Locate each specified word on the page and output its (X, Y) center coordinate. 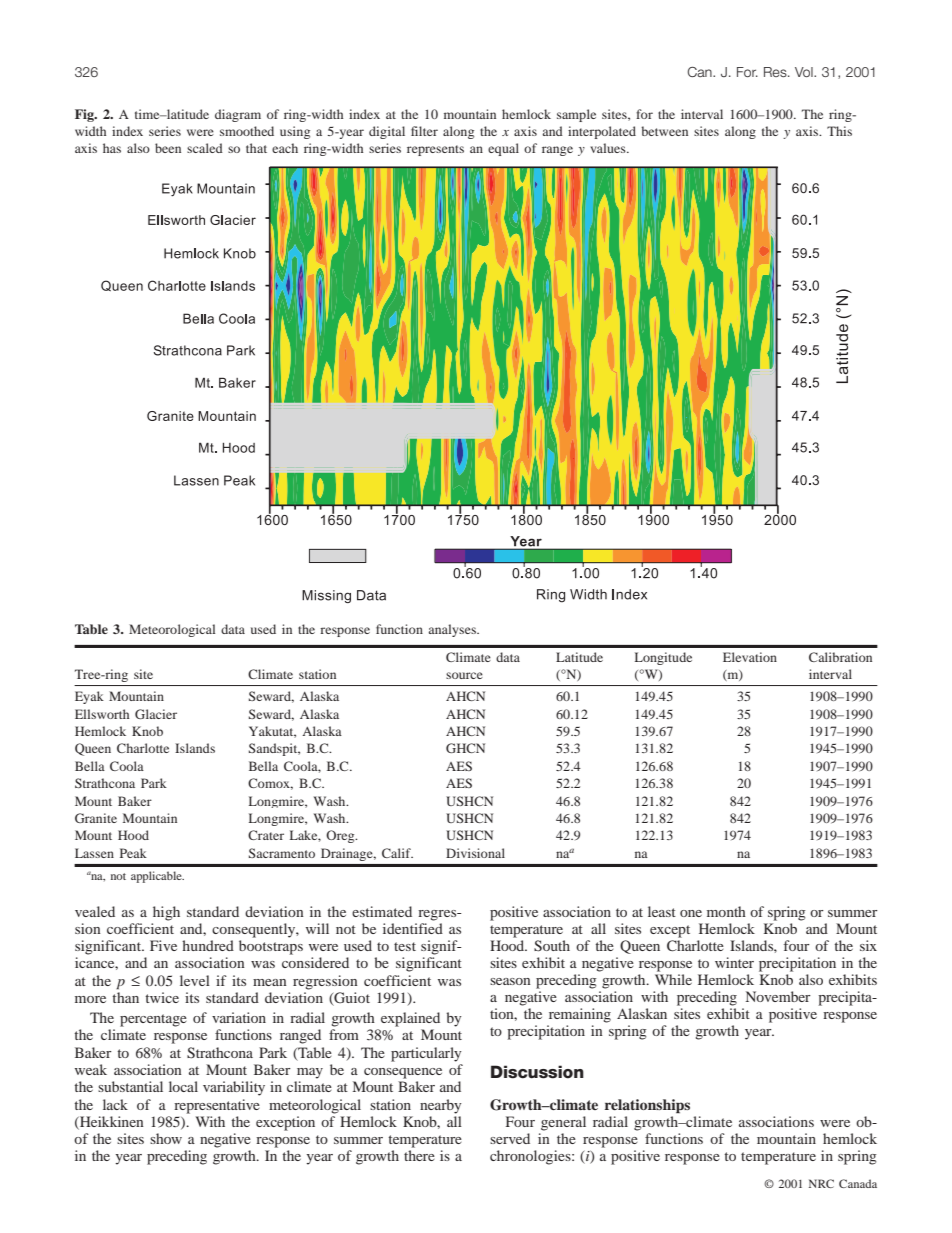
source (464, 675)
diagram (238, 115)
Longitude (663, 658)
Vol (805, 72)
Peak (133, 853)
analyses (453, 630)
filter (424, 131)
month (726, 911)
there (419, 1155)
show (166, 1138)
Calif (397, 853)
